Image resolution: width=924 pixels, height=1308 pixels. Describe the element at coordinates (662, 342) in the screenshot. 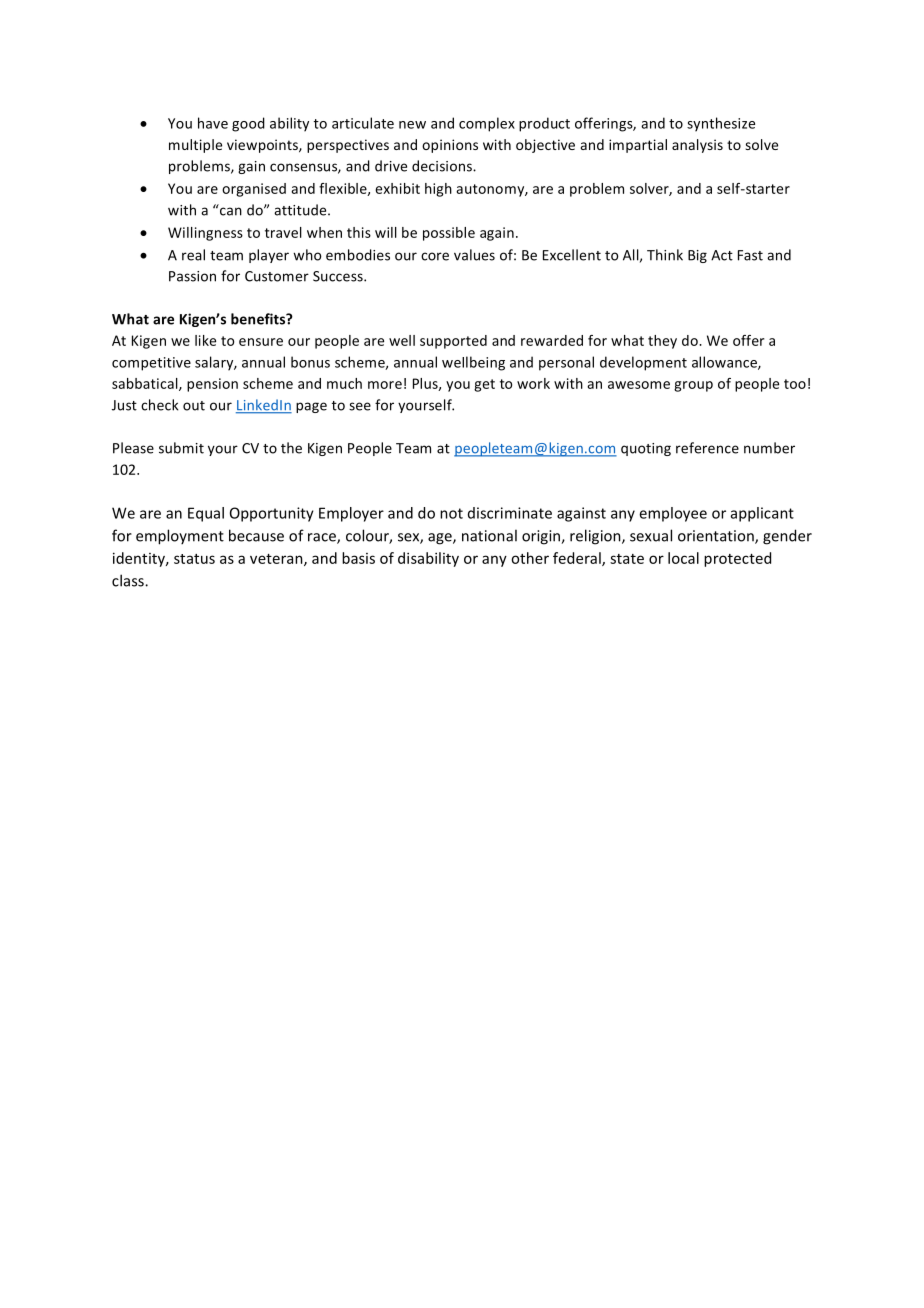

I see `they` at that location.
